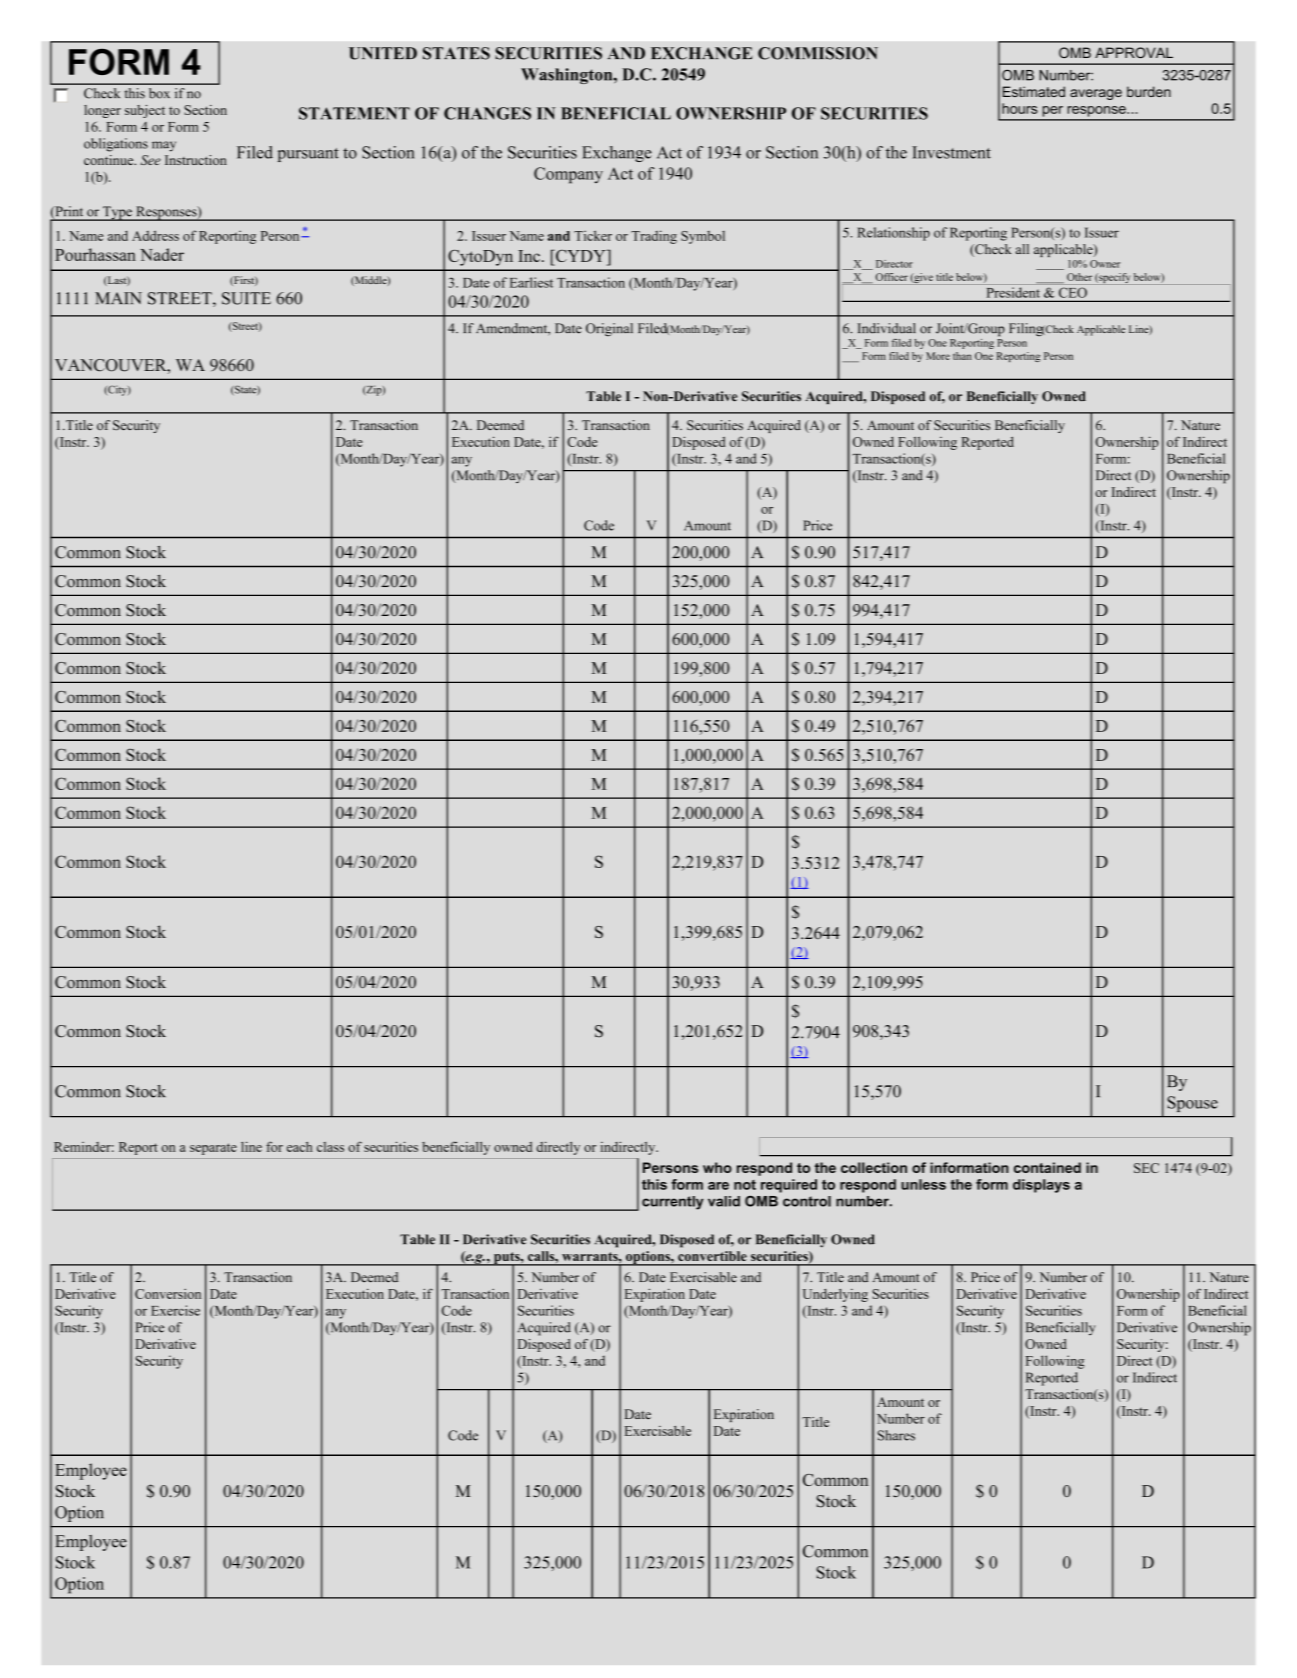 The height and width of the screenshot is (1678, 1297). What do you see at coordinates (568, 175) in the screenshot?
I see `Company` at bounding box center [568, 175].
